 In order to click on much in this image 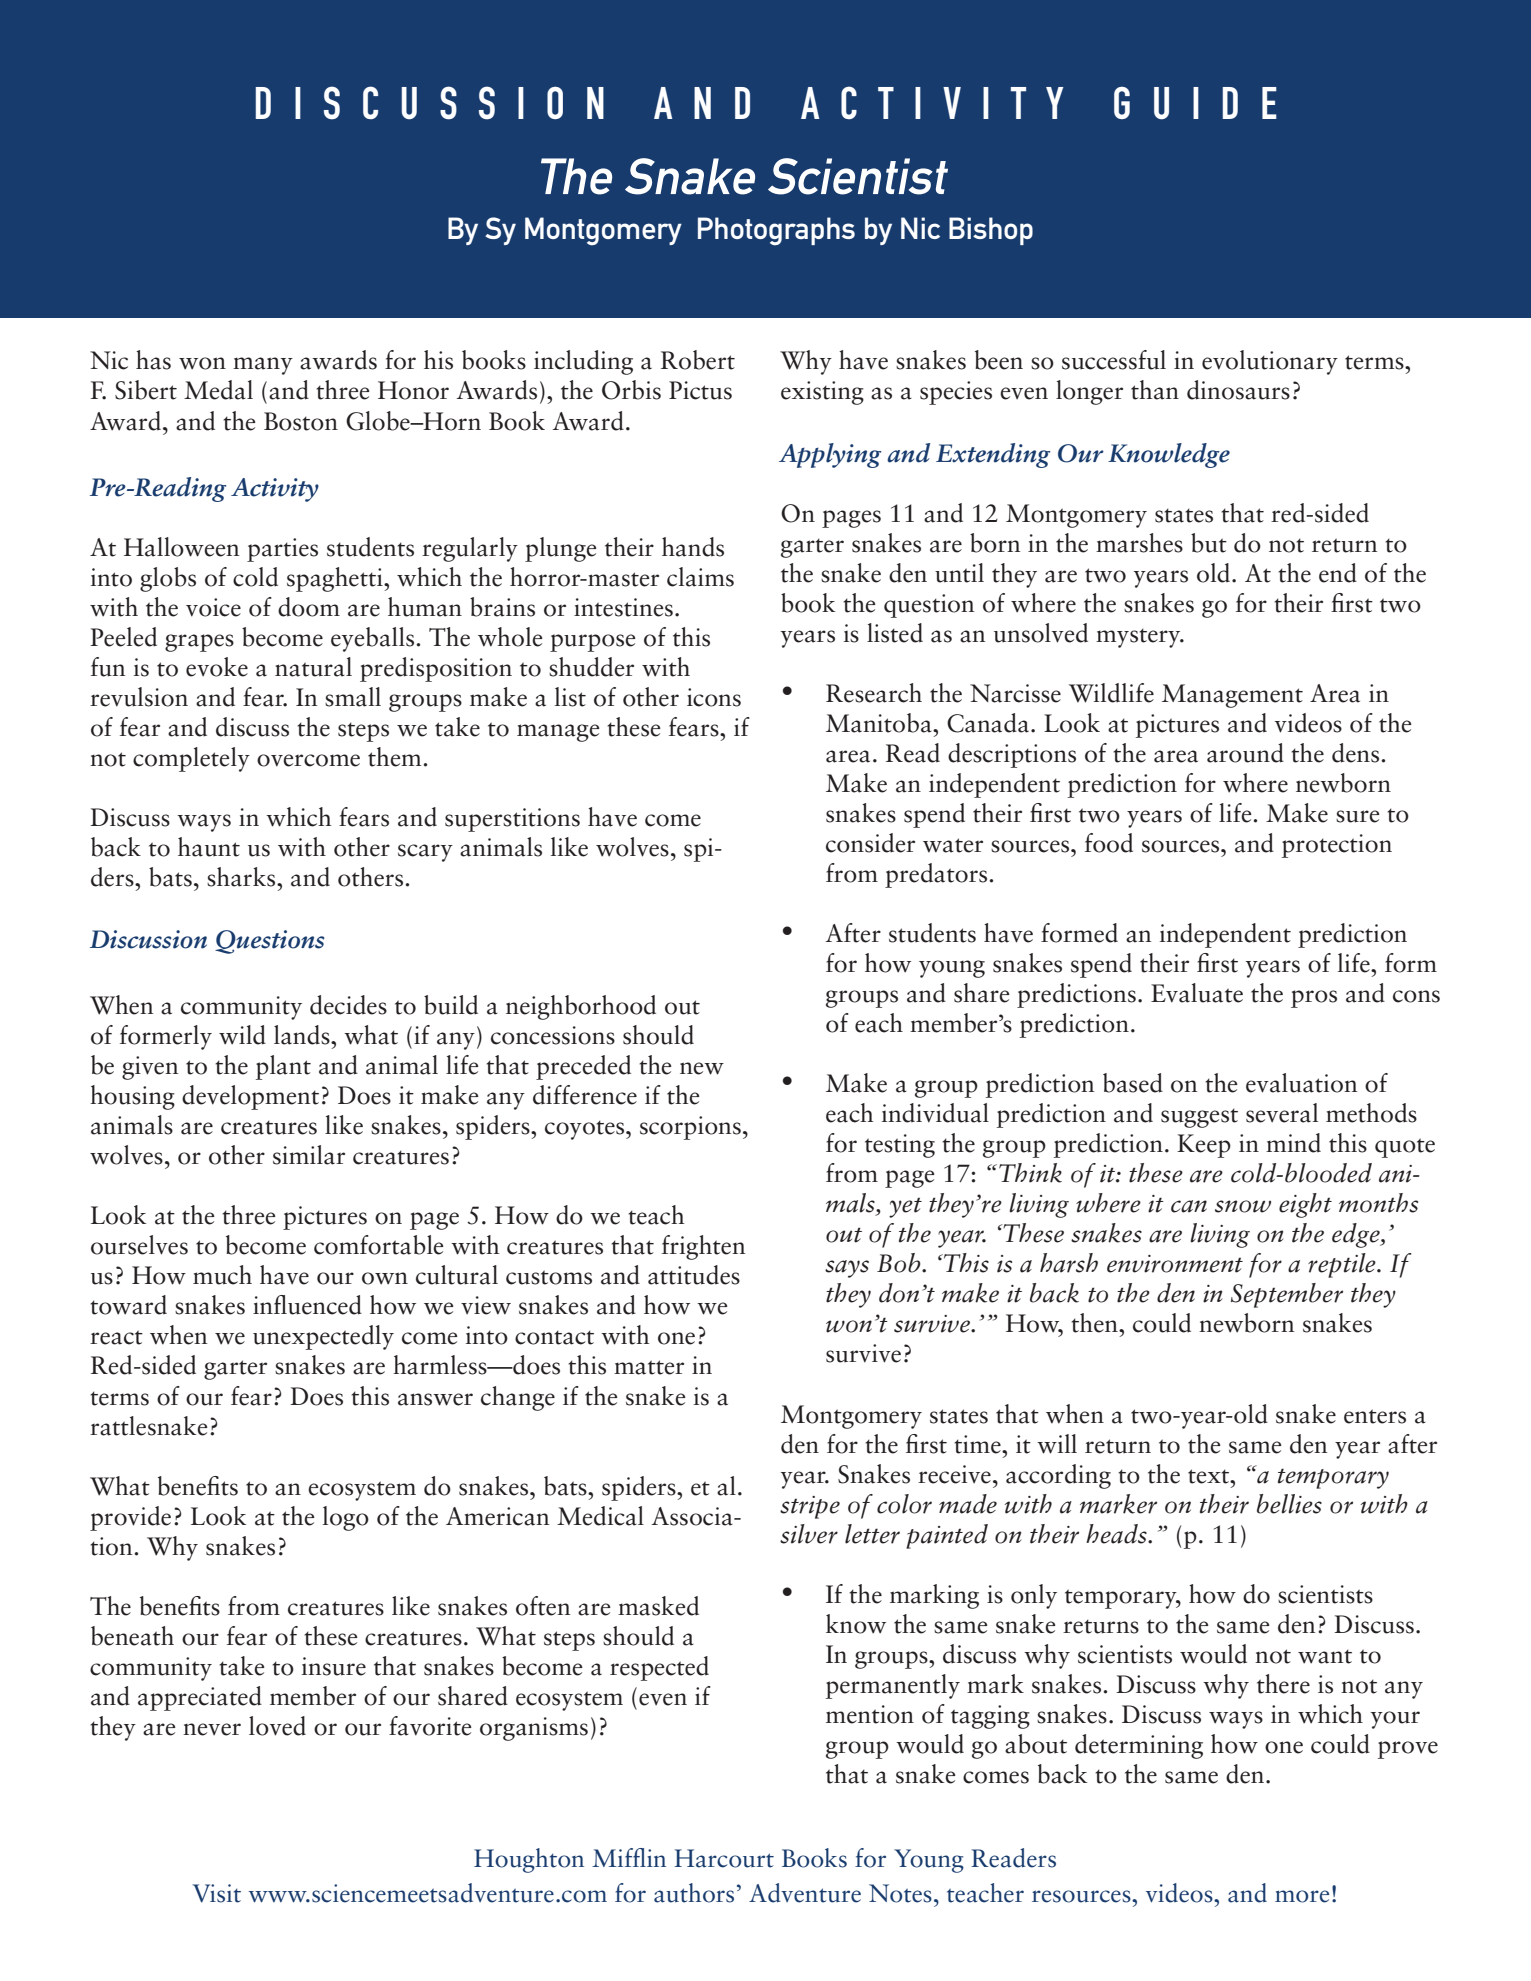, I will do `click(222, 1275)`.
